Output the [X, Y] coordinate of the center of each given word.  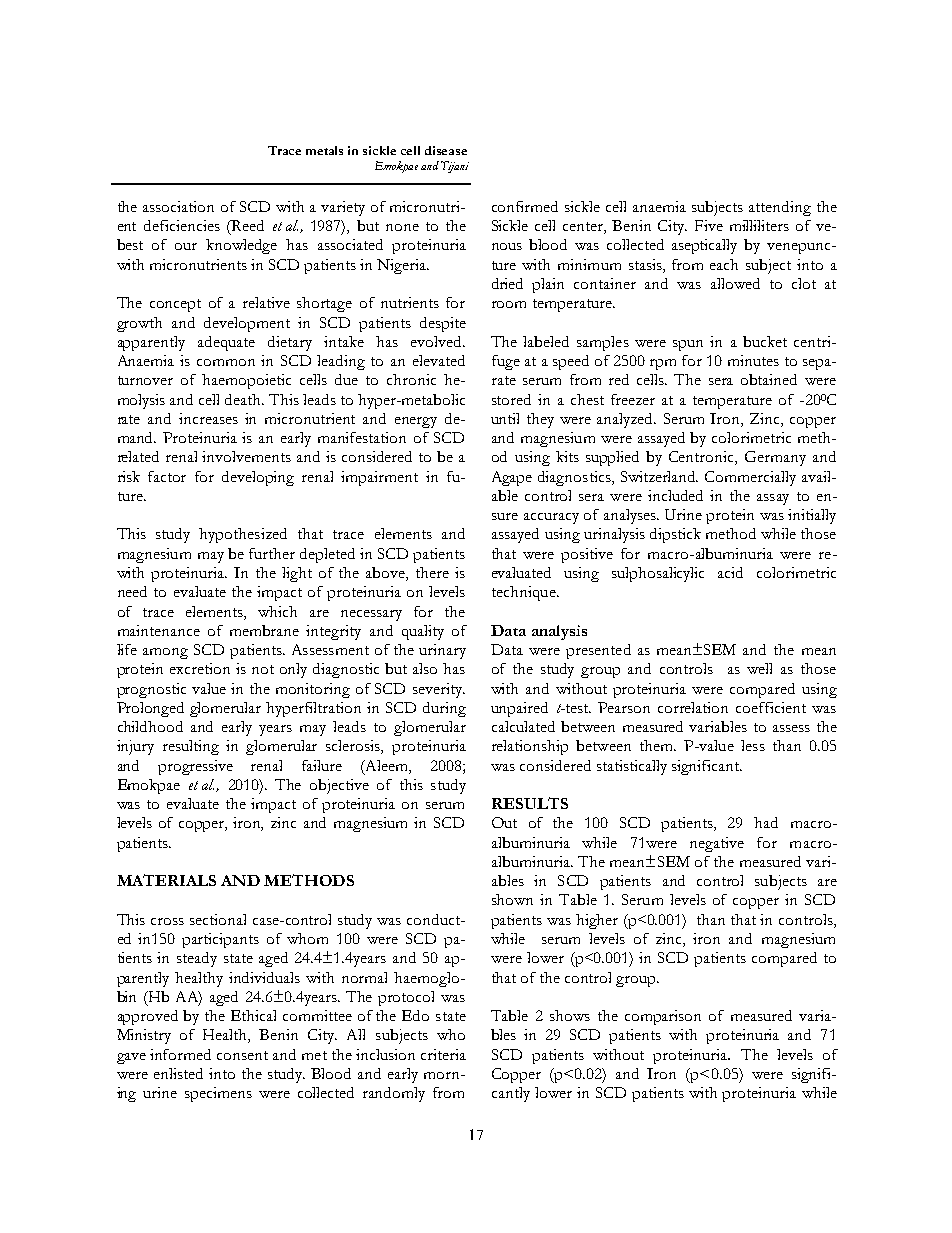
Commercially [750, 478]
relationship [530, 747]
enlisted [178, 1073]
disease [446, 150]
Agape [512, 478]
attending [780, 208]
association [178, 206]
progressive [195, 767]
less [753, 745]
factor [167, 476]
